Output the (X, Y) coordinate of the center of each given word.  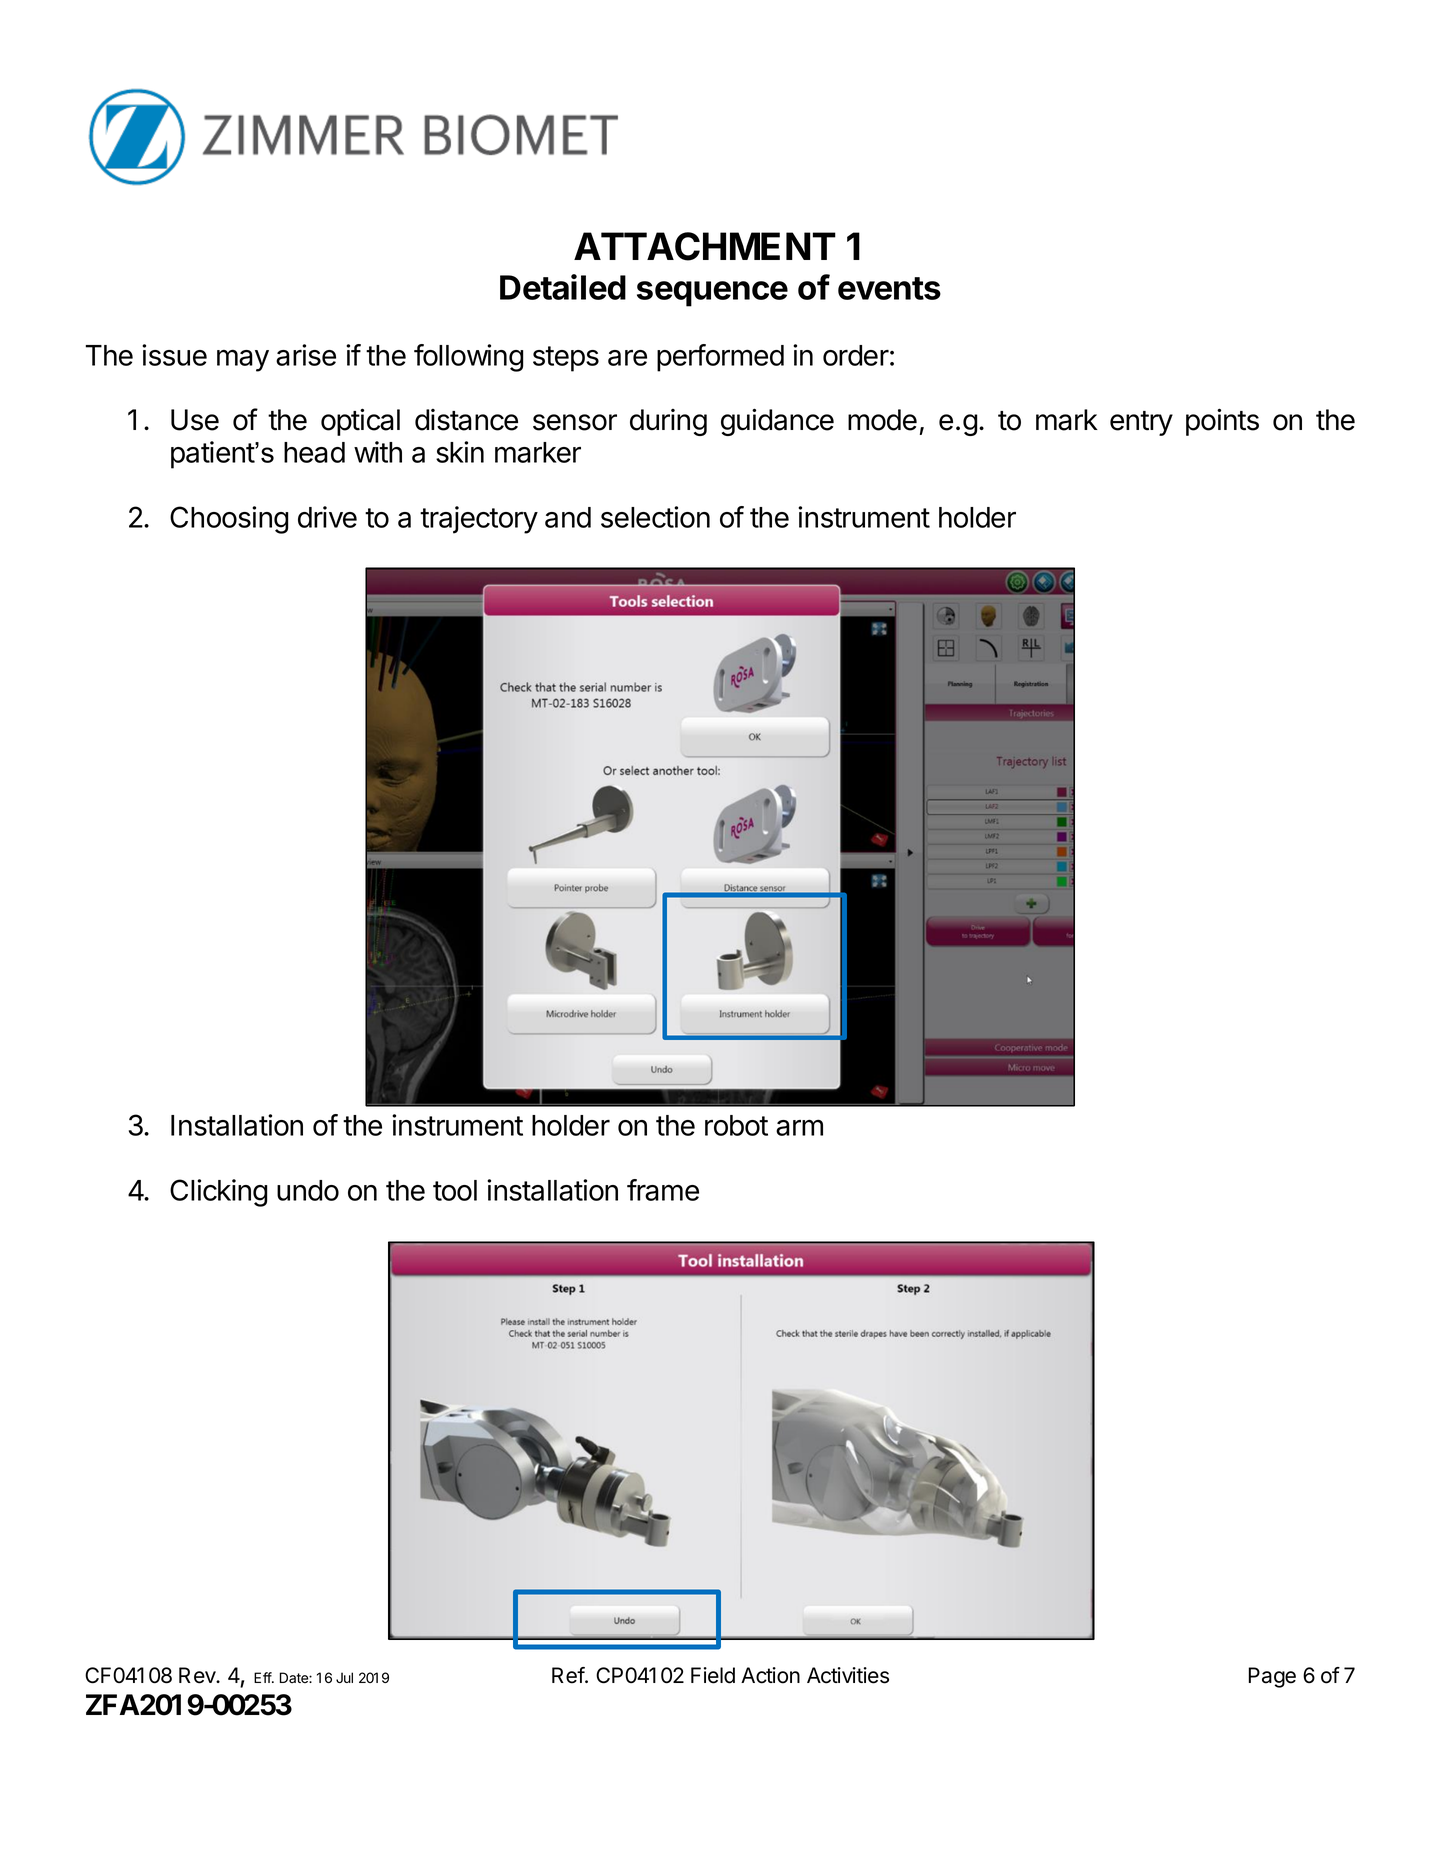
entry (1141, 423)
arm (799, 1127)
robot (736, 1125)
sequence (712, 294)
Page (1272, 1677)
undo (308, 1190)
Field (713, 1675)
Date (295, 1677)
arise (306, 355)
